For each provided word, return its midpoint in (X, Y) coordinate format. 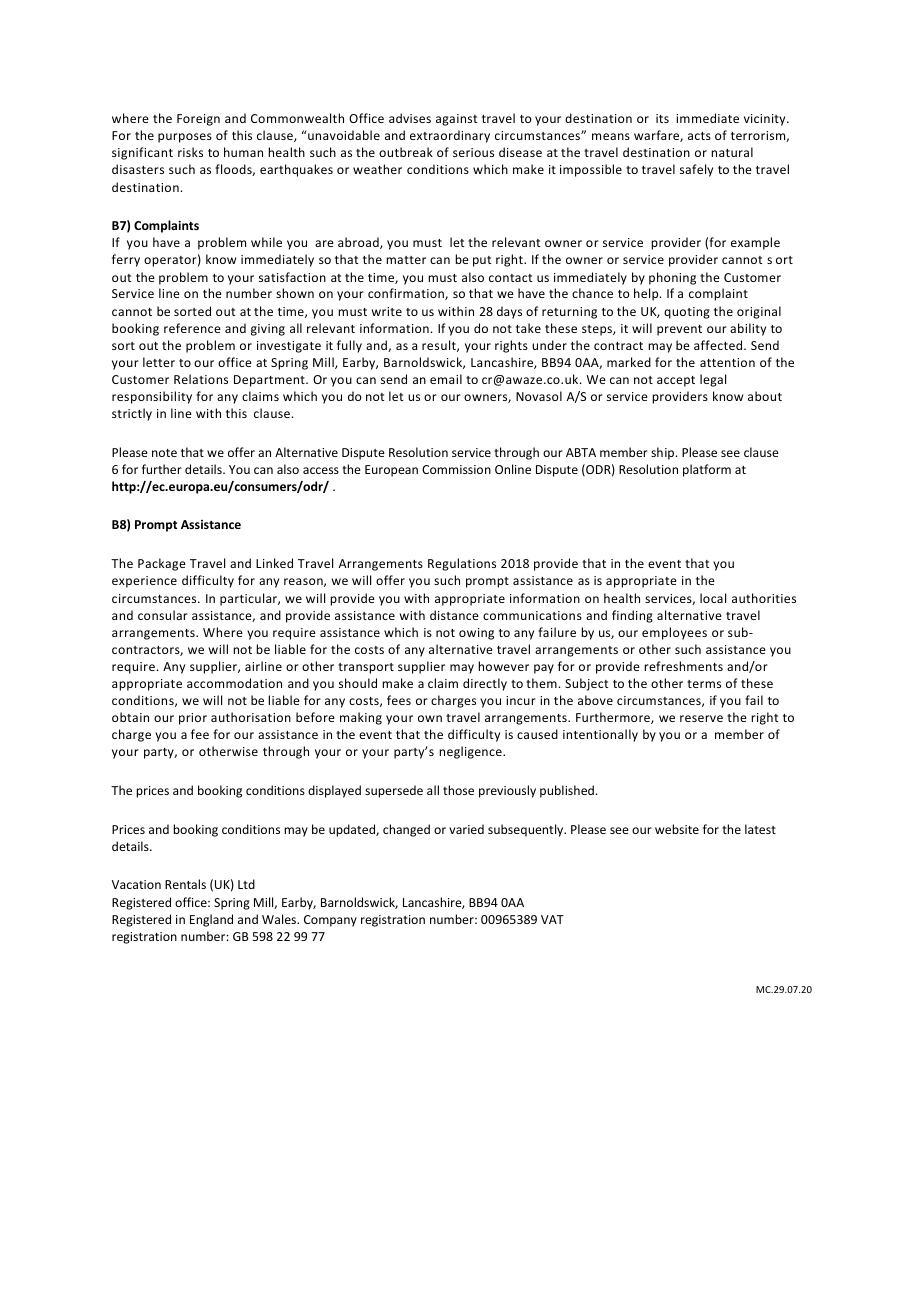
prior (193, 719)
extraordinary (450, 136)
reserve (701, 718)
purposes (185, 138)
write (387, 311)
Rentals (185, 884)
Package (162, 564)
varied (466, 829)
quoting (687, 313)
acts (699, 136)
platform (707, 470)
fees (399, 700)
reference (192, 328)
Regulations (462, 564)
